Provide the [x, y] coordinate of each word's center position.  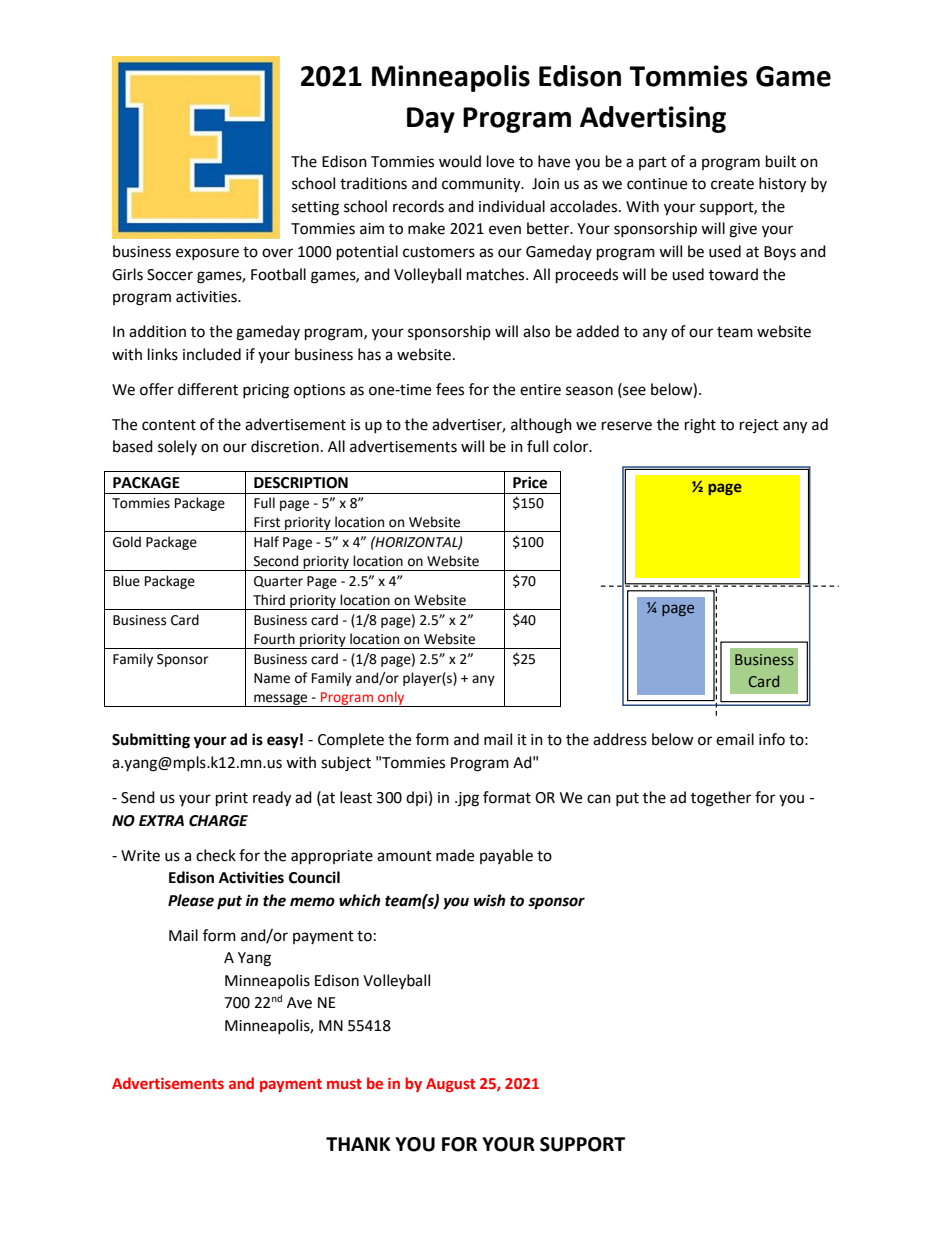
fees [450, 389]
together [721, 799]
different [208, 389]
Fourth [274, 639]
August [450, 1085]
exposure [207, 254]
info [772, 739]
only [391, 699]
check [216, 855]
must [344, 1084]
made [455, 855]
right [700, 426]
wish [489, 900]
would [460, 161]
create [732, 184]
